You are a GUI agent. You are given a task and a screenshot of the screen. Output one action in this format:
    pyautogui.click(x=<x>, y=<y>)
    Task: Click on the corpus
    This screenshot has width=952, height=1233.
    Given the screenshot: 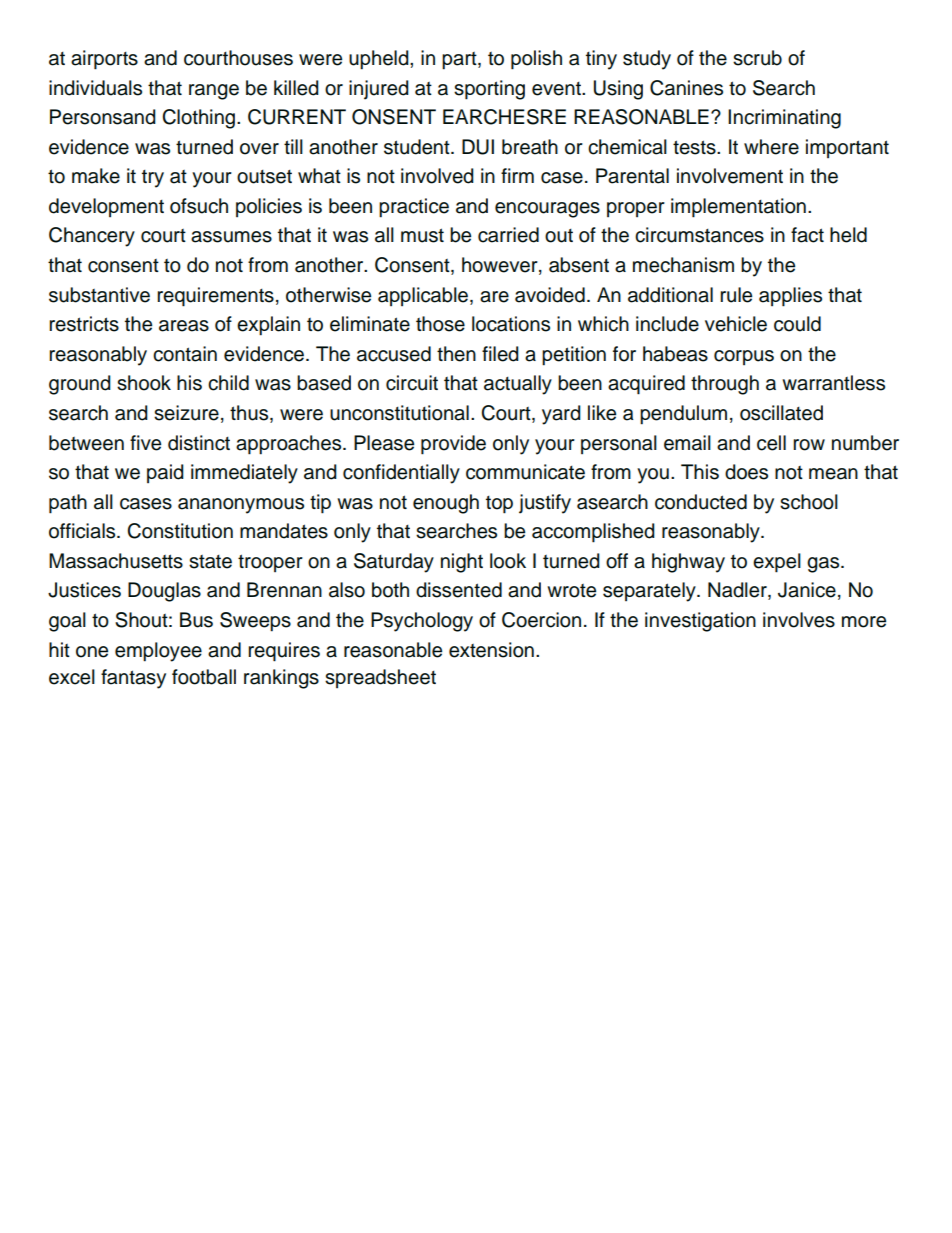 What is the action you would take?
    pyautogui.click(x=744, y=357)
